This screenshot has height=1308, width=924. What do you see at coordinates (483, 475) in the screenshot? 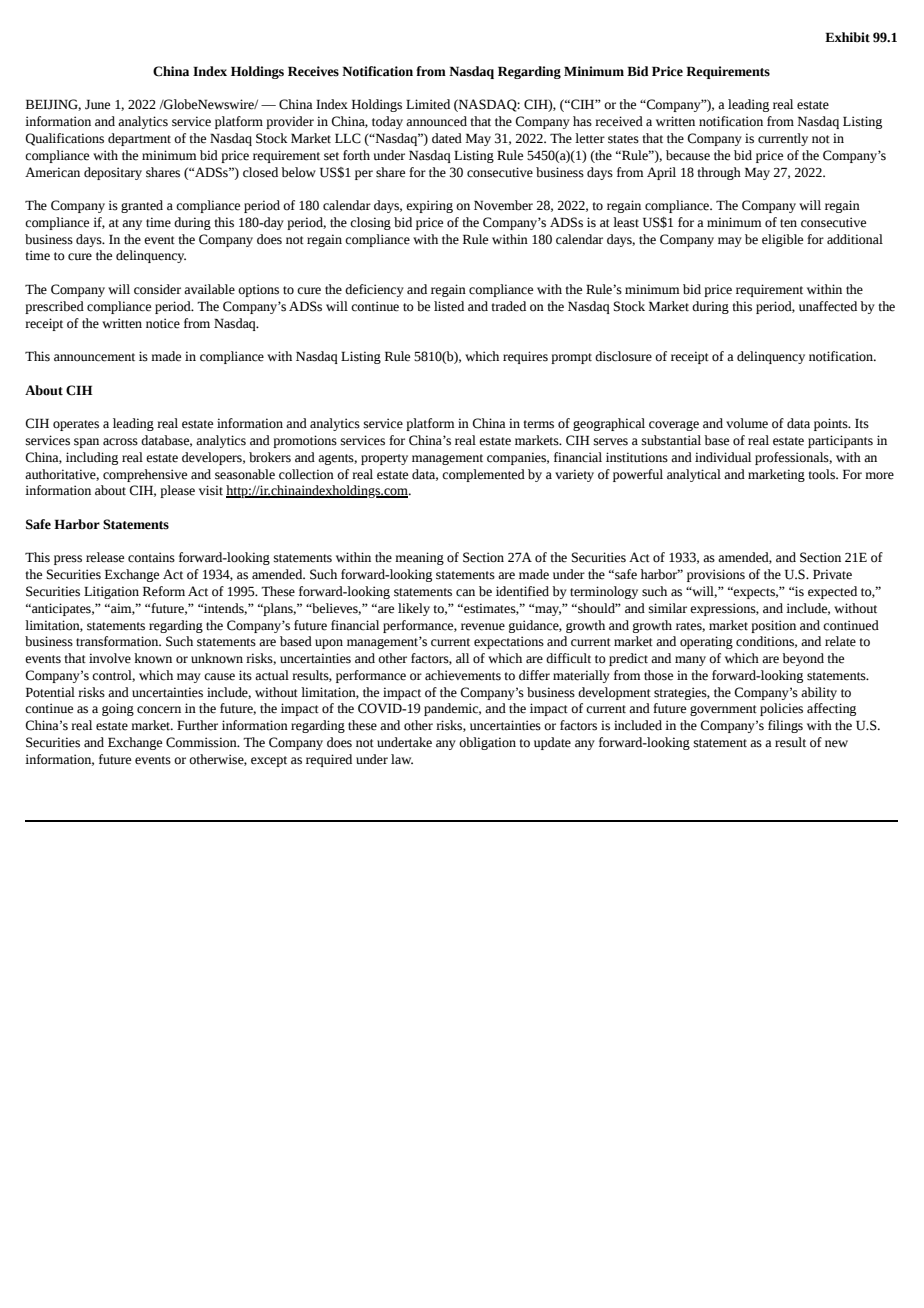
I see `complemented` at bounding box center [483, 475].
